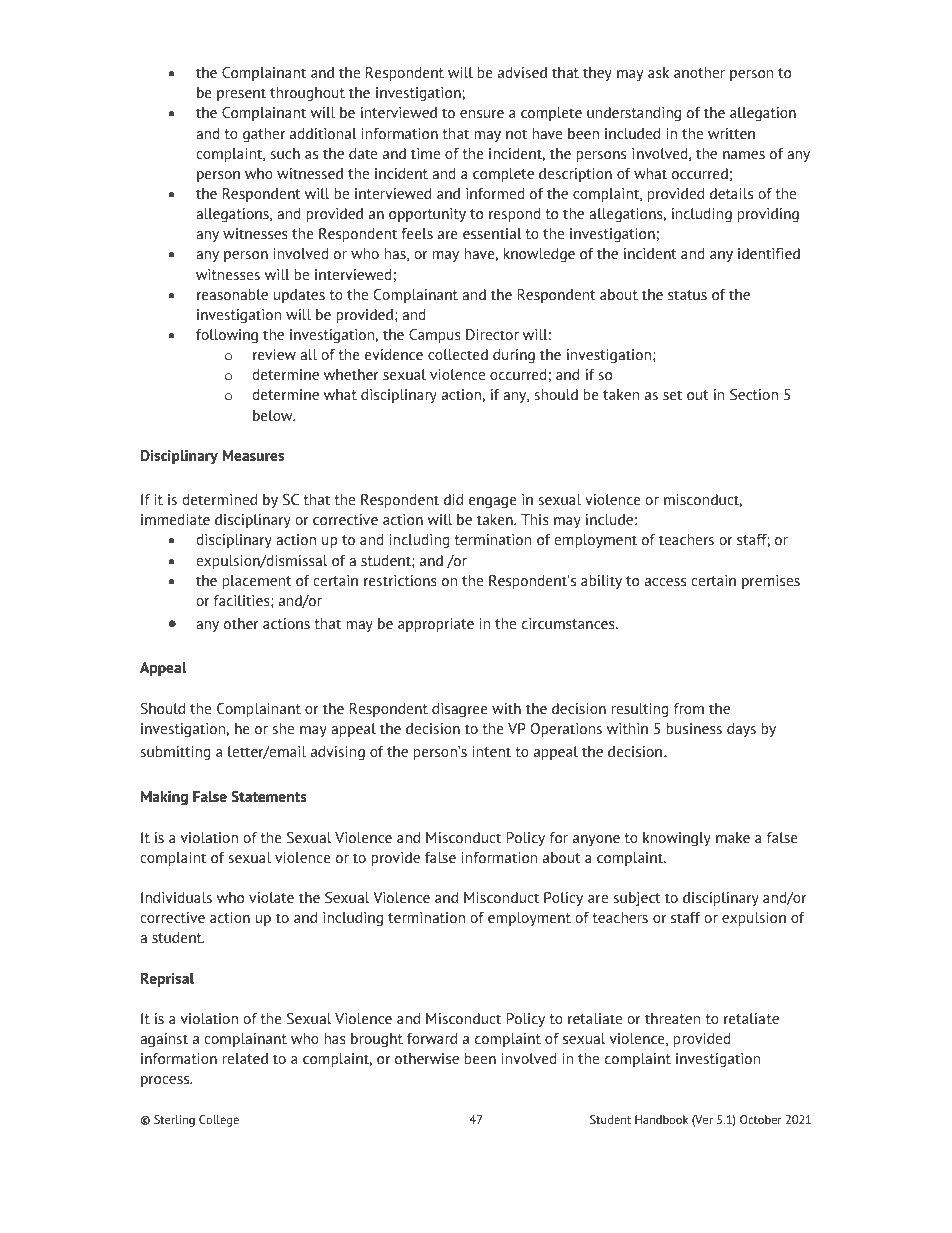 Image resolution: width=952 pixels, height=1233 pixels. Describe the element at coordinates (453, 499) in the screenshot. I see `did` at that location.
